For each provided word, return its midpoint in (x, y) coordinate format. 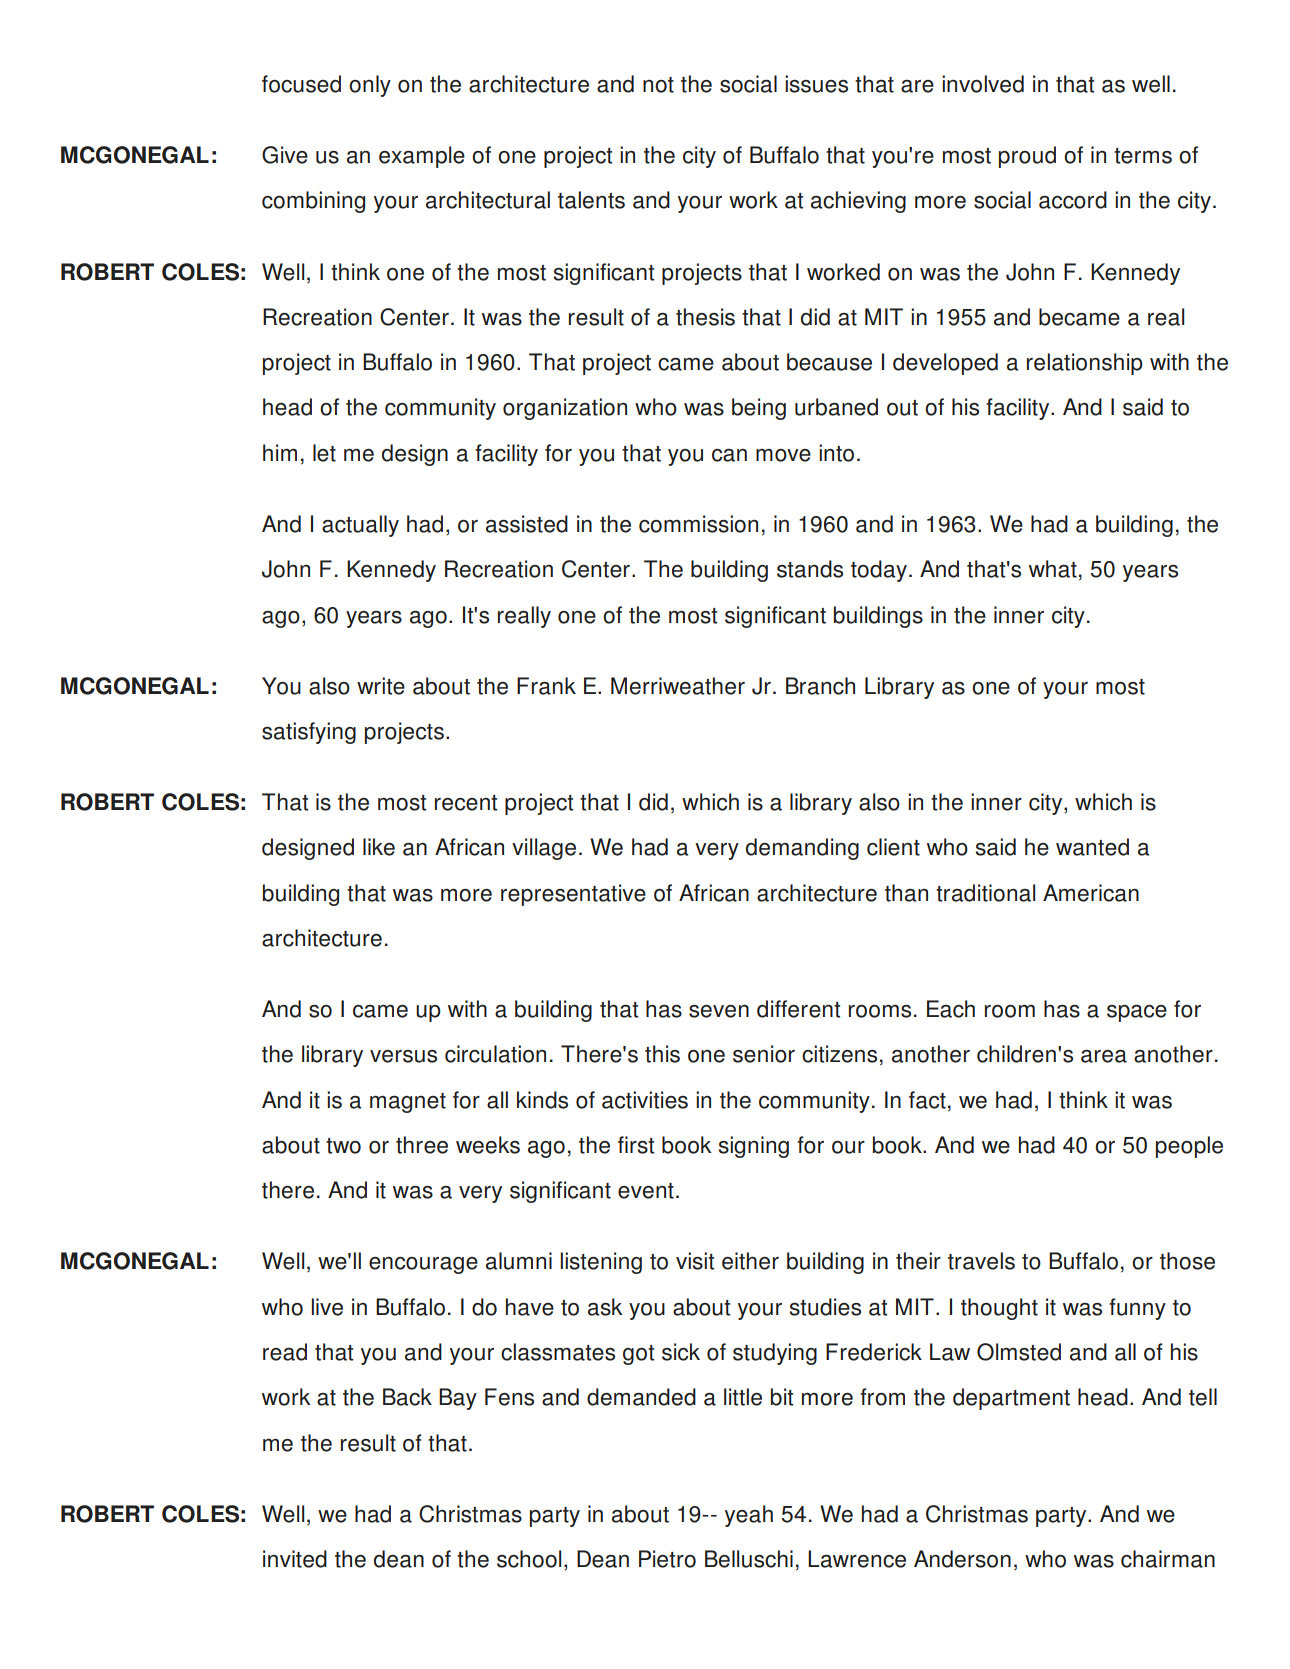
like (379, 847)
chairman (1168, 1559)
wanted (1092, 847)
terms (1143, 156)
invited (295, 1559)
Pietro (667, 1559)
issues (816, 84)
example (422, 157)
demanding (802, 849)
